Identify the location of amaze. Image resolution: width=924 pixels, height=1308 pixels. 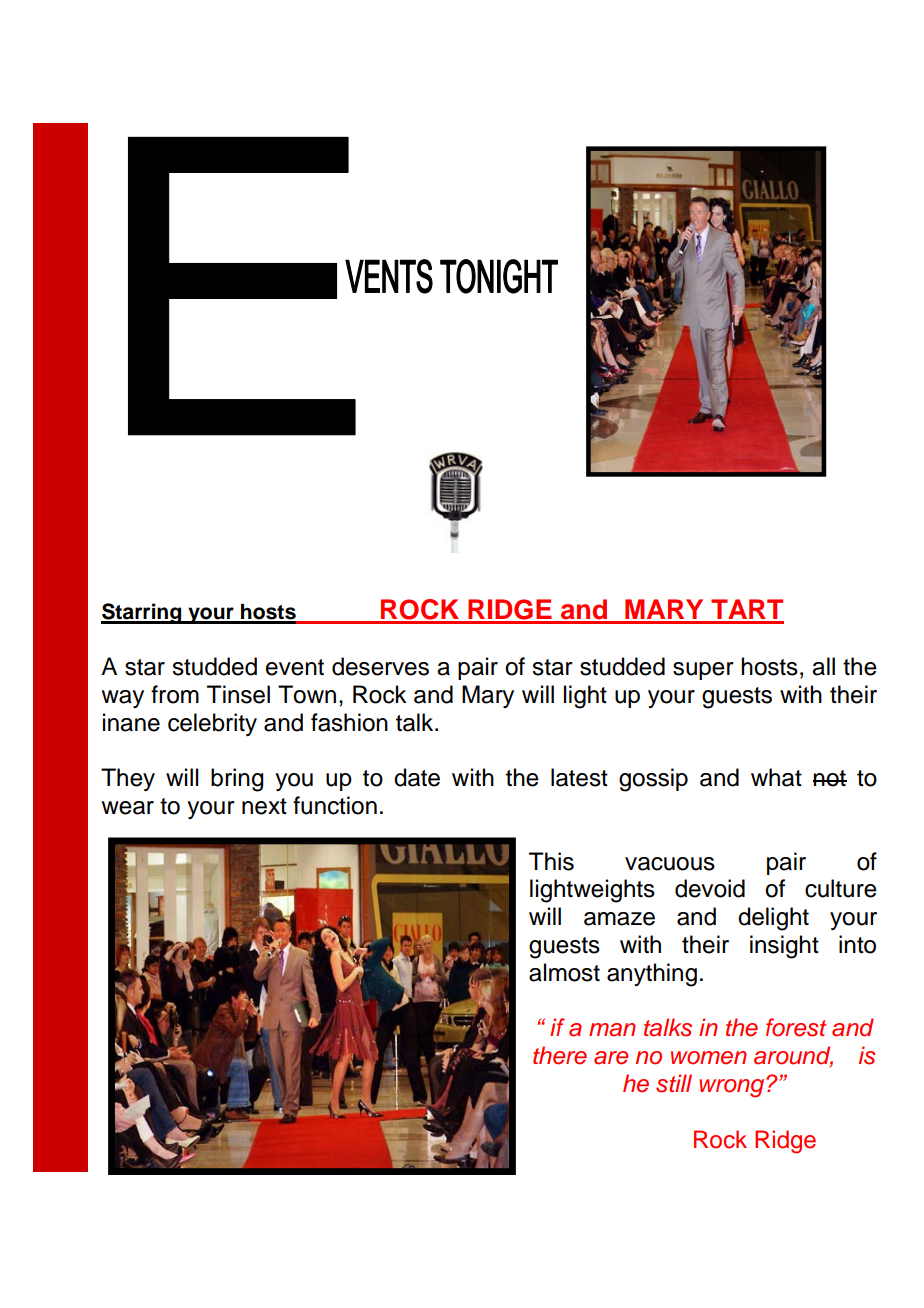
(619, 919).
